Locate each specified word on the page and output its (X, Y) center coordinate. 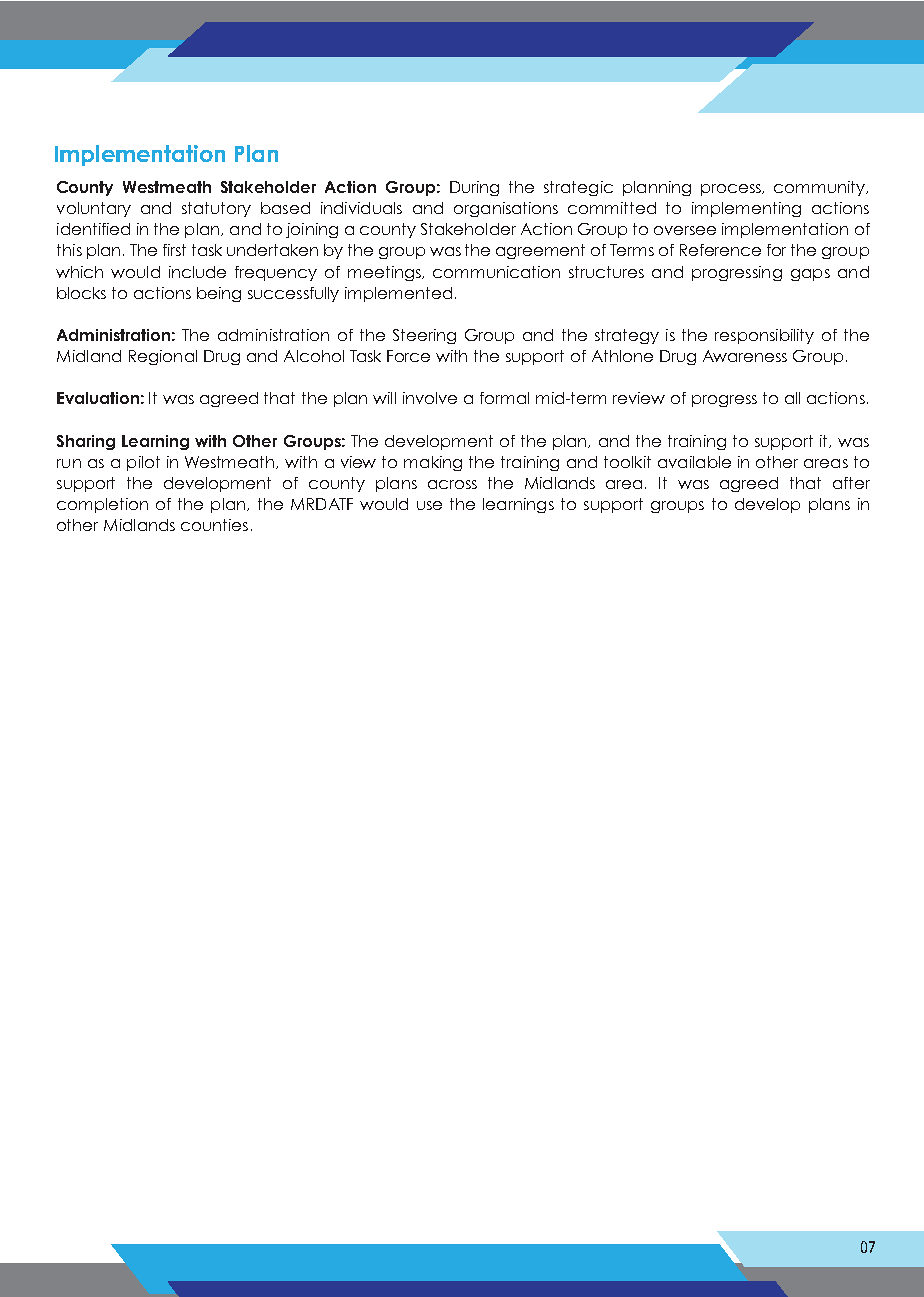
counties (214, 525)
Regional (163, 357)
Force (408, 356)
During (474, 188)
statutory (216, 209)
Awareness (745, 356)
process (732, 190)
